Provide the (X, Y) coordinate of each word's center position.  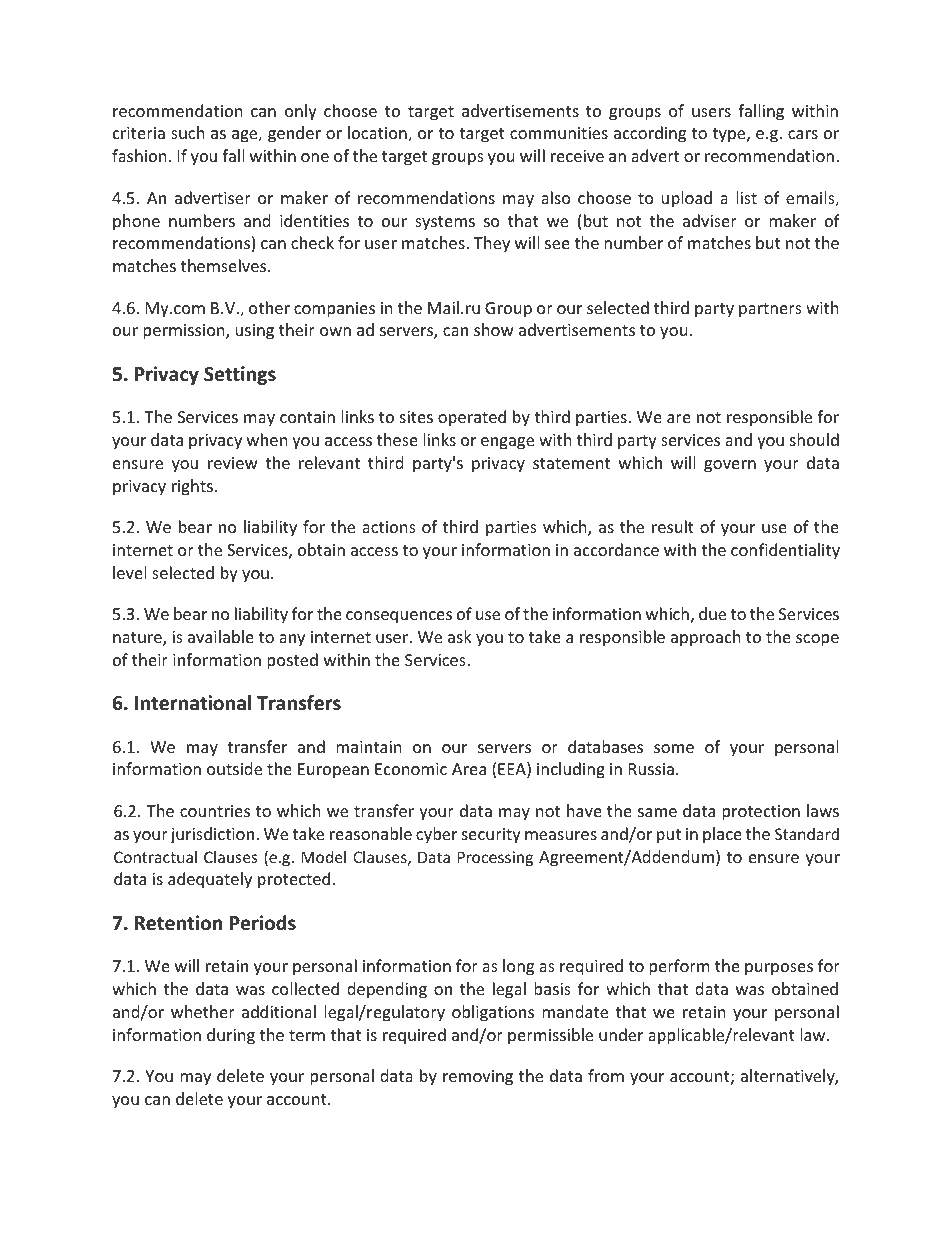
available (221, 636)
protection (761, 813)
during (231, 1036)
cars (803, 134)
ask (460, 636)
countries (215, 811)
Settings (240, 375)
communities (559, 133)
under (621, 1034)
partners (770, 310)
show (494, 329)
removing (478, 1078)
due (712, 613)
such (188, 132)
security (491, 836)
